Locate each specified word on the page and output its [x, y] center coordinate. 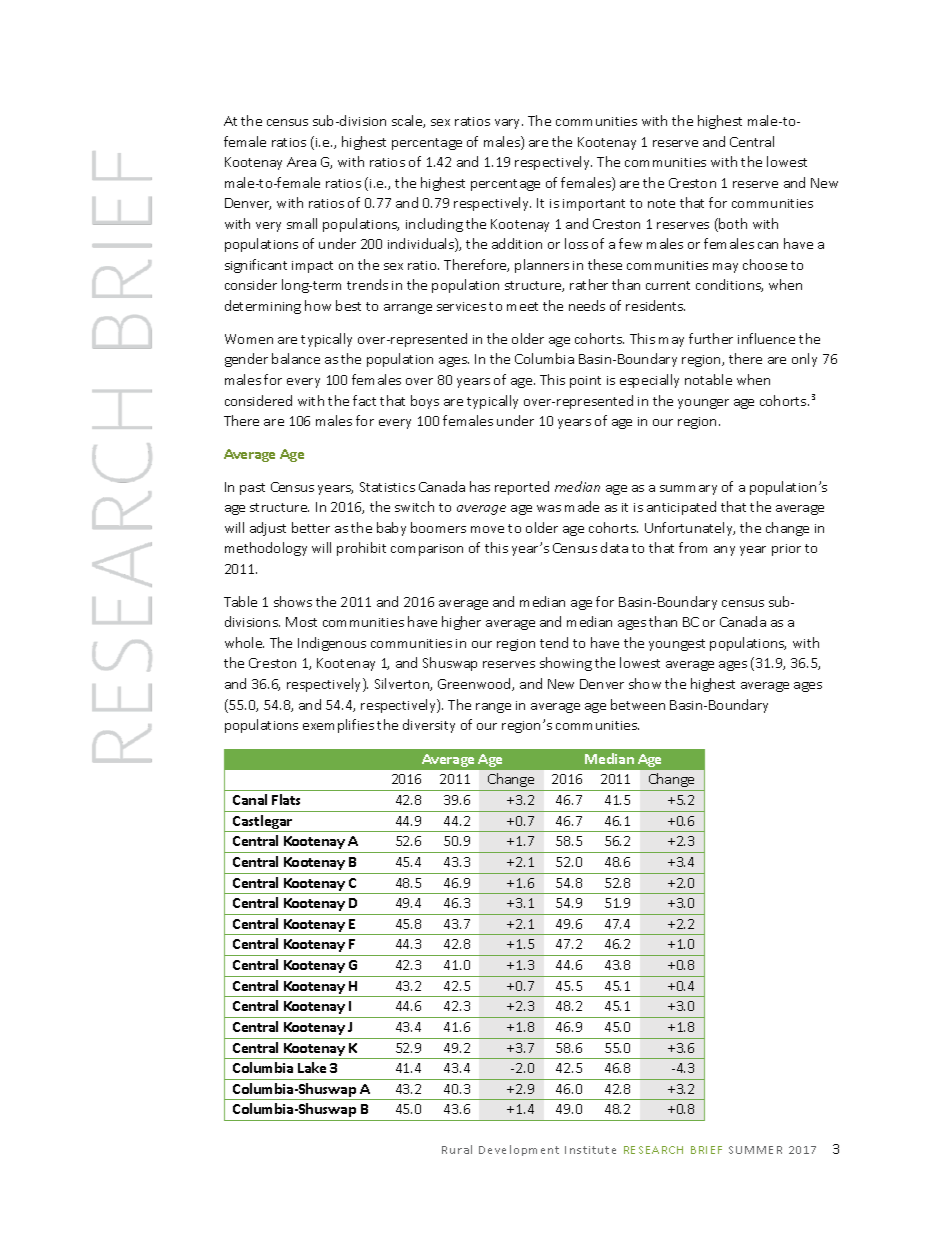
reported [522, 488]
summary [688, 490]
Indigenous [332, 644]
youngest [677, 645]
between [638, 704]
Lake [312, 1067]
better [311, 527]
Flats [286, 799]
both [732, 225]
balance [296, 358]
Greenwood [475, 684]
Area [301, 162]
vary [509, 124]
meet [522, 306]
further [711, 338]
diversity [429, 726]
